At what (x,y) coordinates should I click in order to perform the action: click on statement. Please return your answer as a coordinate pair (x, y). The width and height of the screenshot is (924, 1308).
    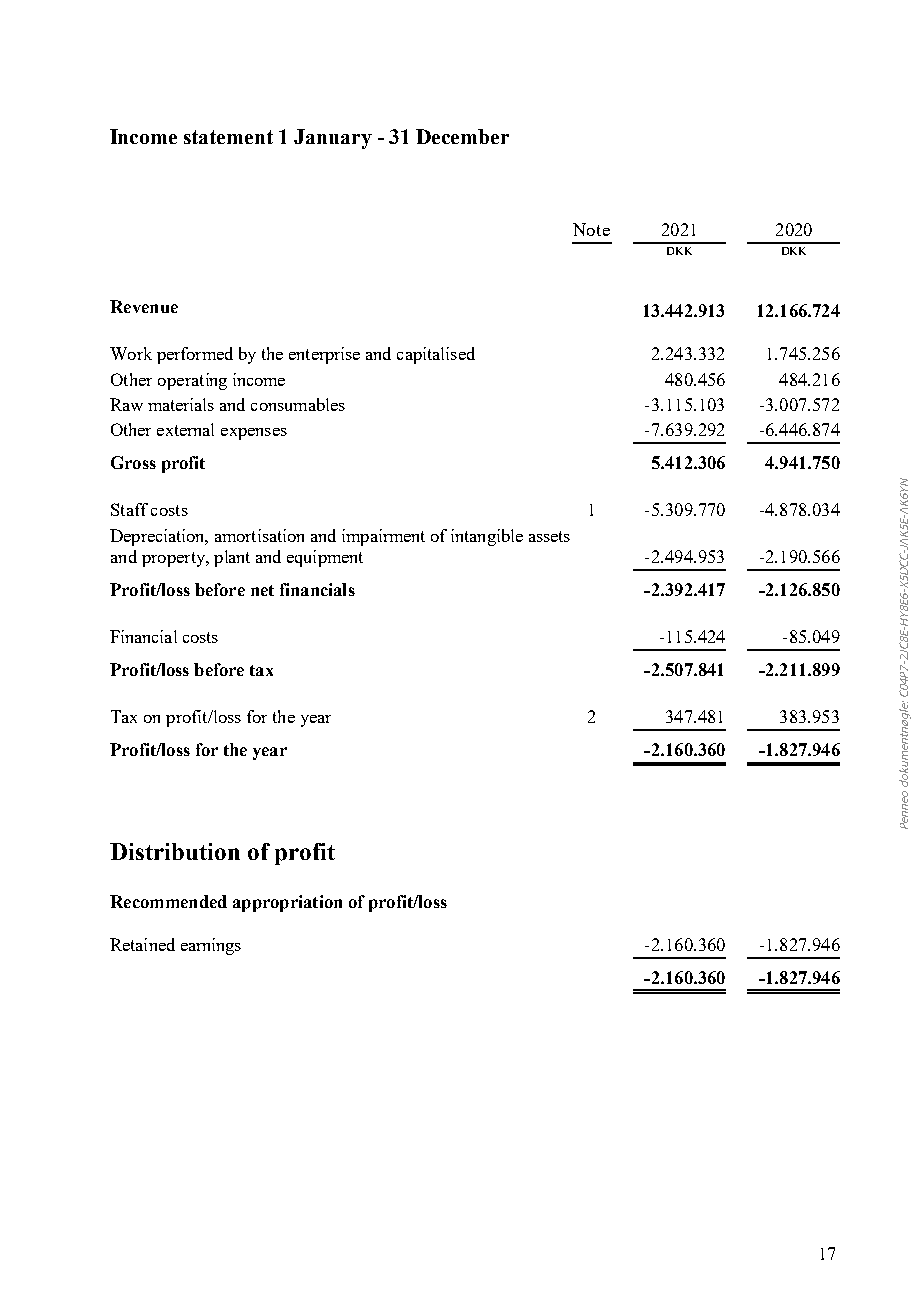
    Looking at the image, I should click on (228, 137).
